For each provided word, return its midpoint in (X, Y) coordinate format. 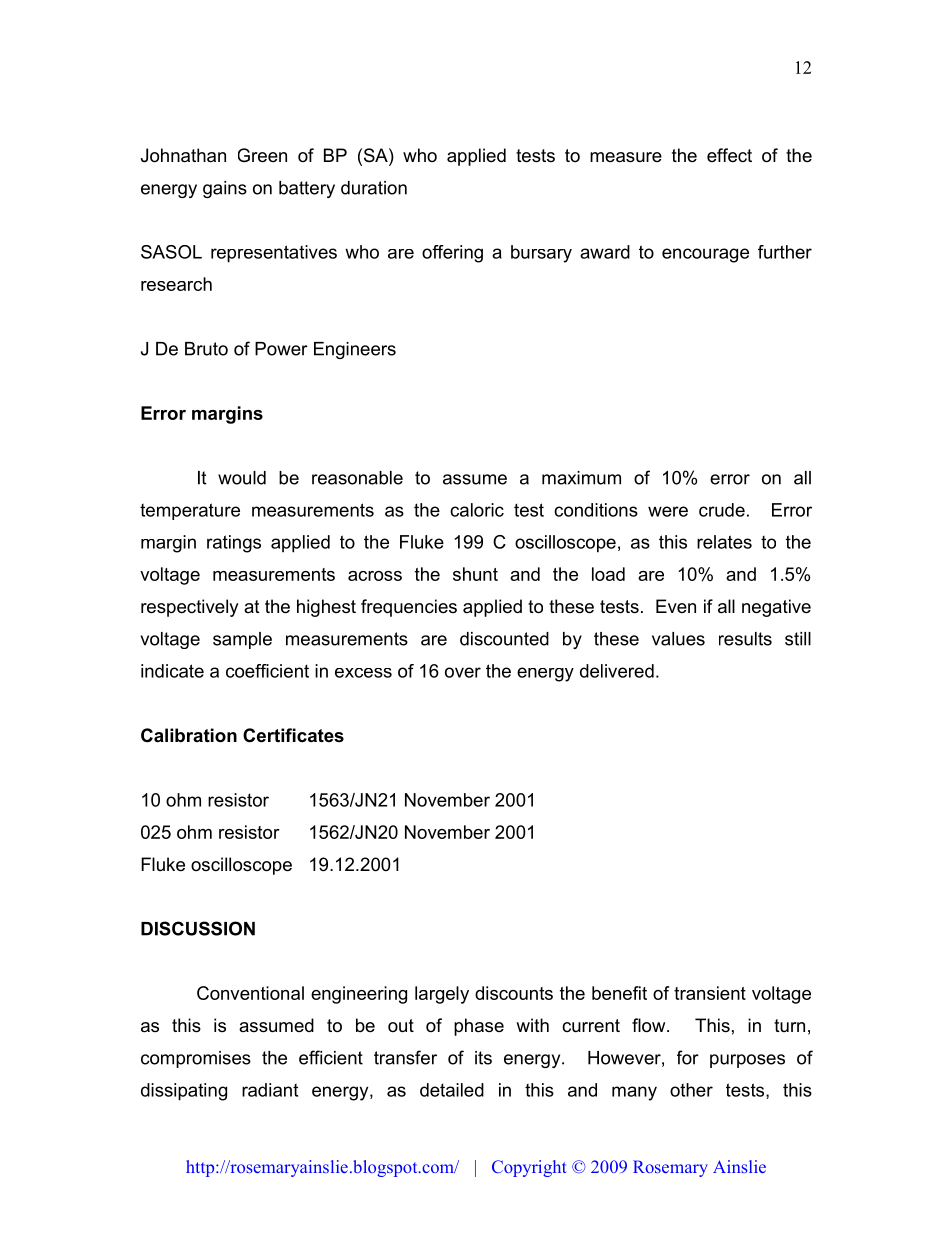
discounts (514, 993)
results (745, 639)
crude (722, 510)
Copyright (529, 1168)
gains (225, 189)
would (242, 478)
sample (242, 640)
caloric (477, 510)
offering (452, 254)
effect (729, 155)
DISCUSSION (198, 928)
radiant (270, 1090)
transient (710, 993)
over (463, 672)
